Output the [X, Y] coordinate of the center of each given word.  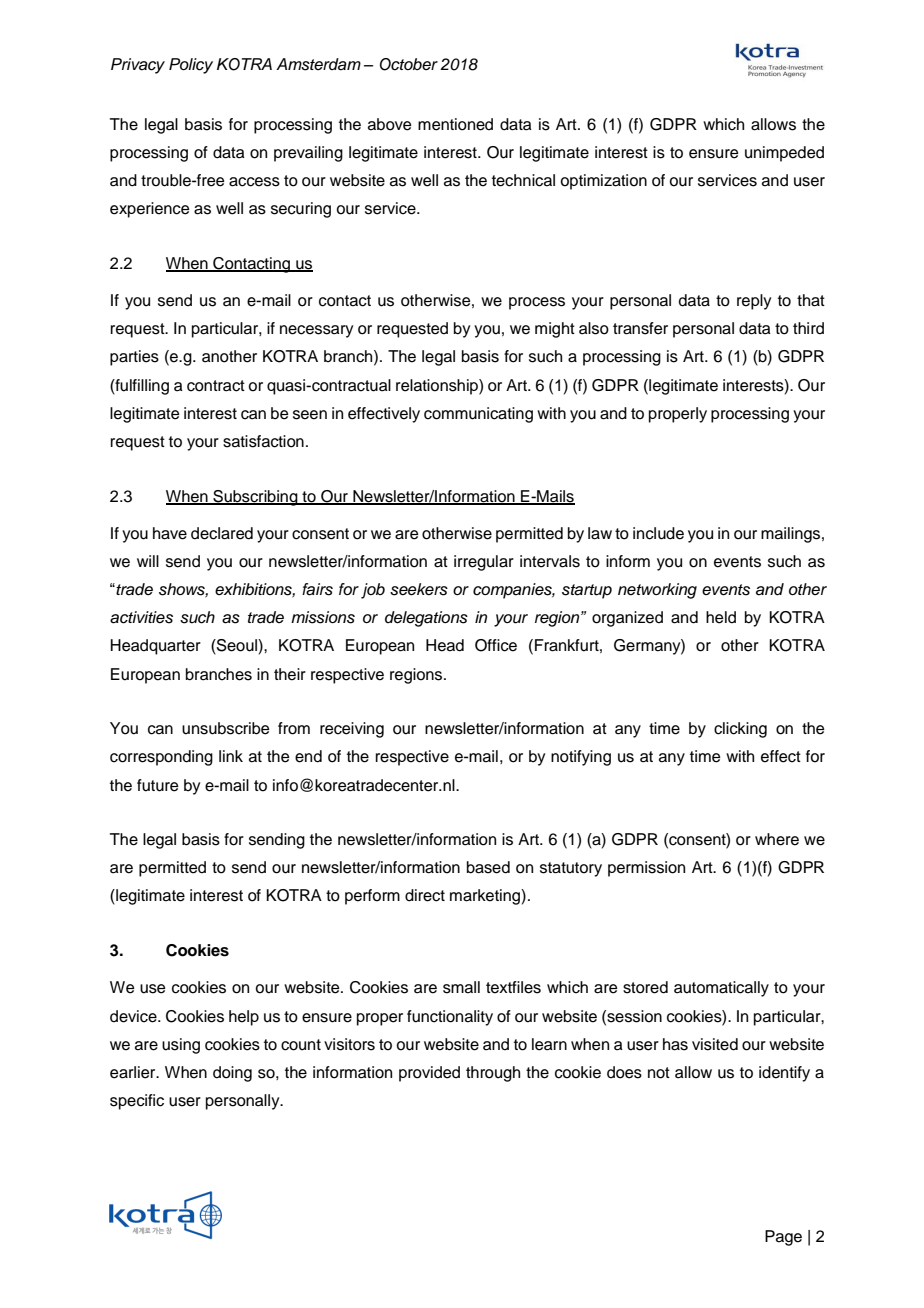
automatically [721, 989]
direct [425, 895]
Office [496, 645]
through [493, 1074]
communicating [478, 415]
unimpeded [784, 154]
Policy [191, 66]
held [721, 617]
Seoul [237, 646]
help [244, 1018]
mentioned [455, 124]
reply [754, 302]
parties [134, 358]
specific [137, 1102]
